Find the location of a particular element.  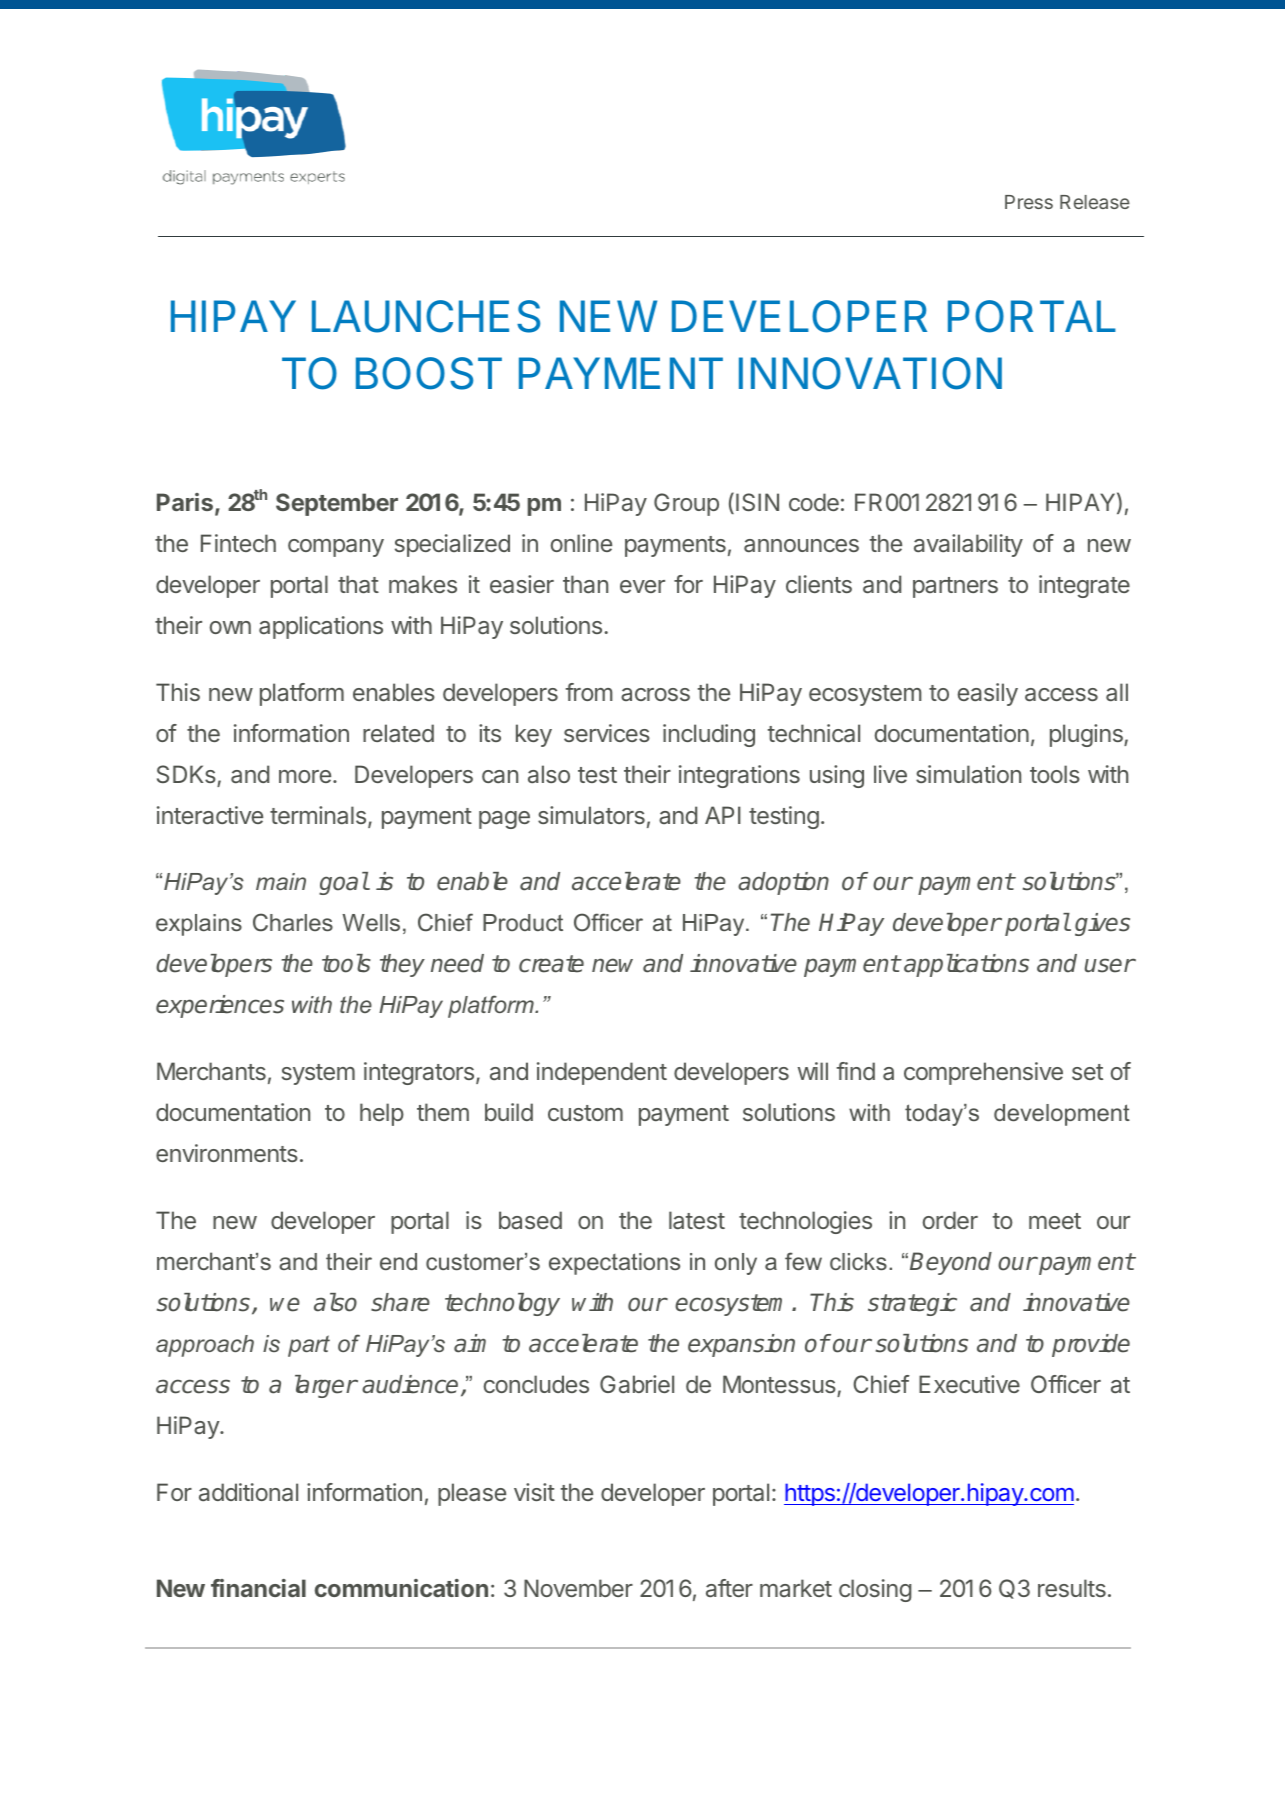

main is located at coordinates (281, 881).
